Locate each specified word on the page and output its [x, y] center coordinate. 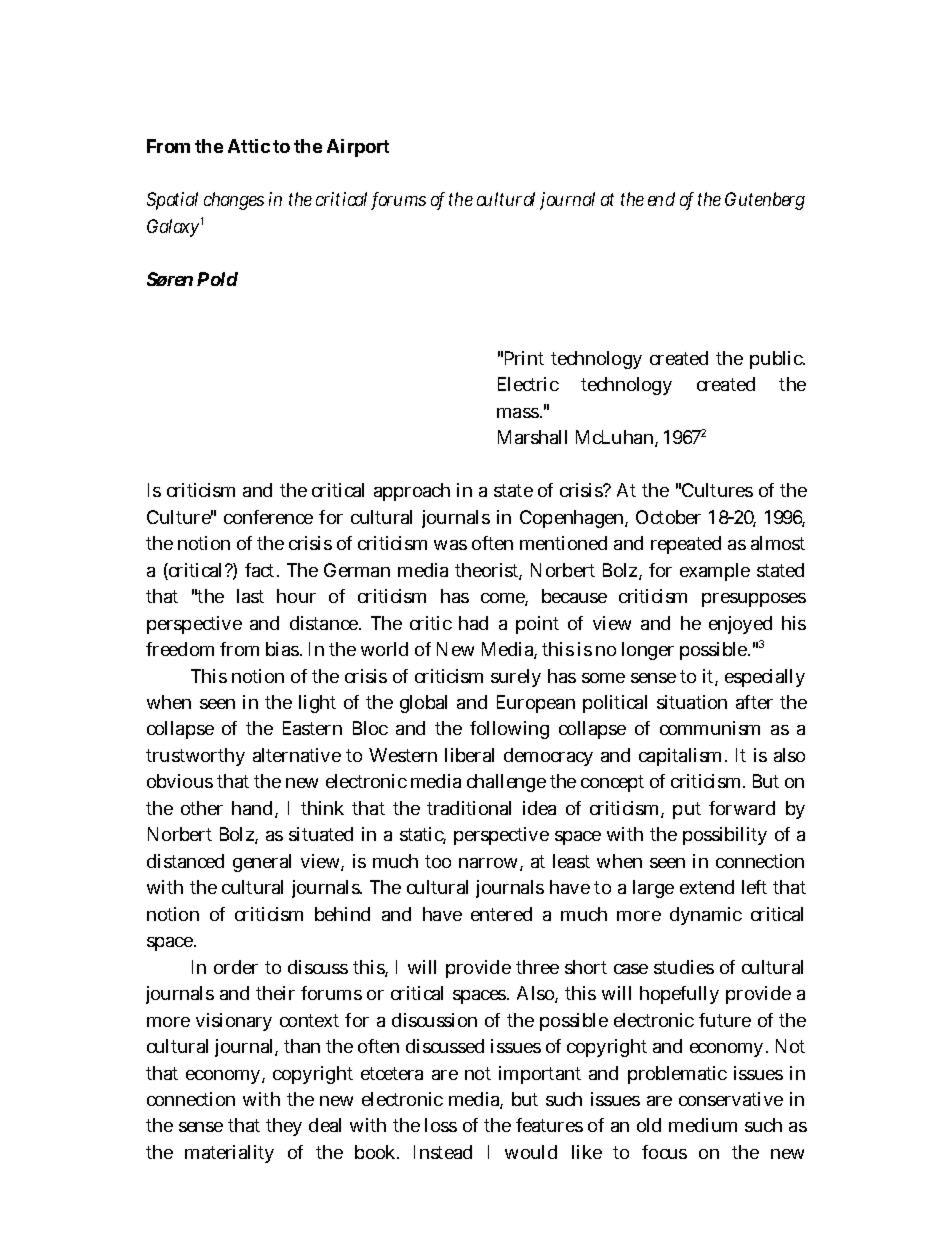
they [284, 1127]
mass [519, 413]
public [777, 360]
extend [707, 887]
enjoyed [740, 625]
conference [268, 517]
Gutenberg [765, 201]
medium [703, 1125]
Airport [358, 148]
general [262, 863]
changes [234, 201]
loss [441, 1125]
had [473, 623]
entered [501, 914]
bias [284, 649]
